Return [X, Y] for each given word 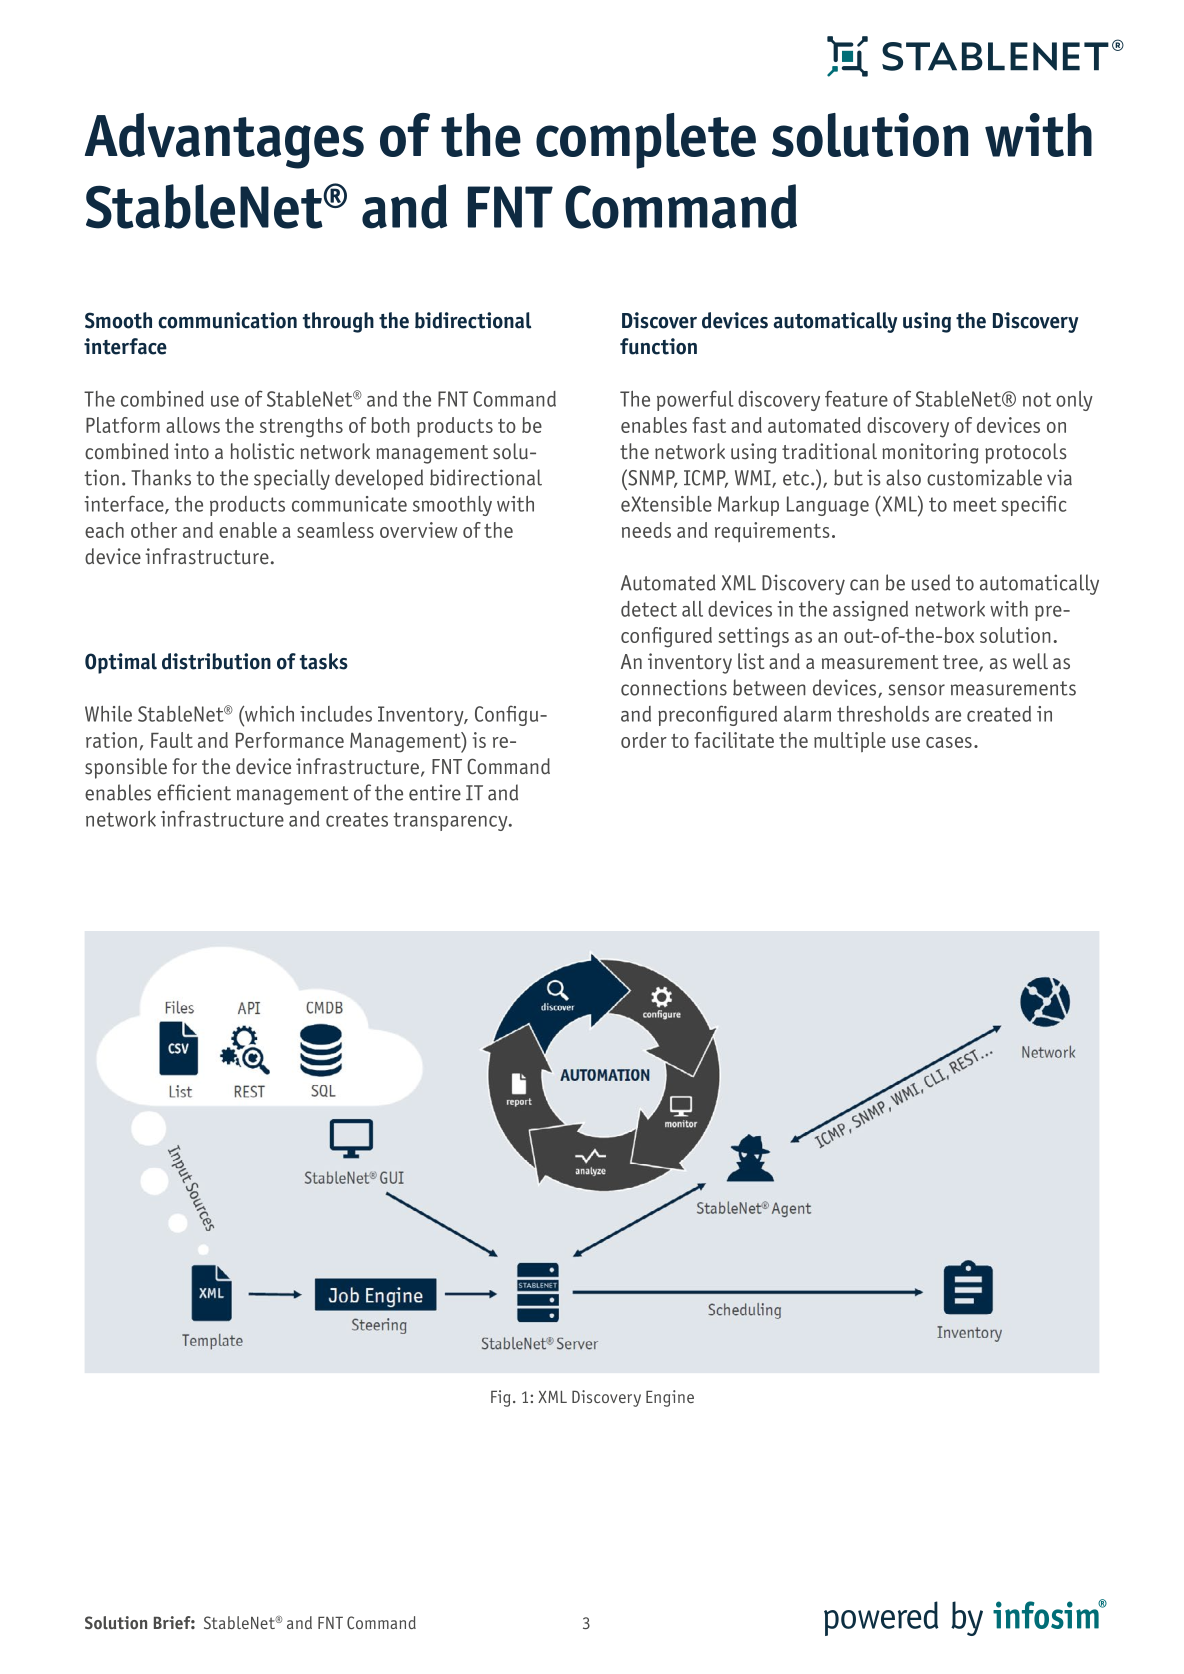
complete [646, 141]
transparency [451, 821]
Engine [670, 1398]
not [1037, 399]
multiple [850, 742]
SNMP [651, 478]
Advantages [224, 141]
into [191, 451]
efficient [194, 792]
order [644, 740]
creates [357, 819]
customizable [984, 477]
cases [949, 742]
